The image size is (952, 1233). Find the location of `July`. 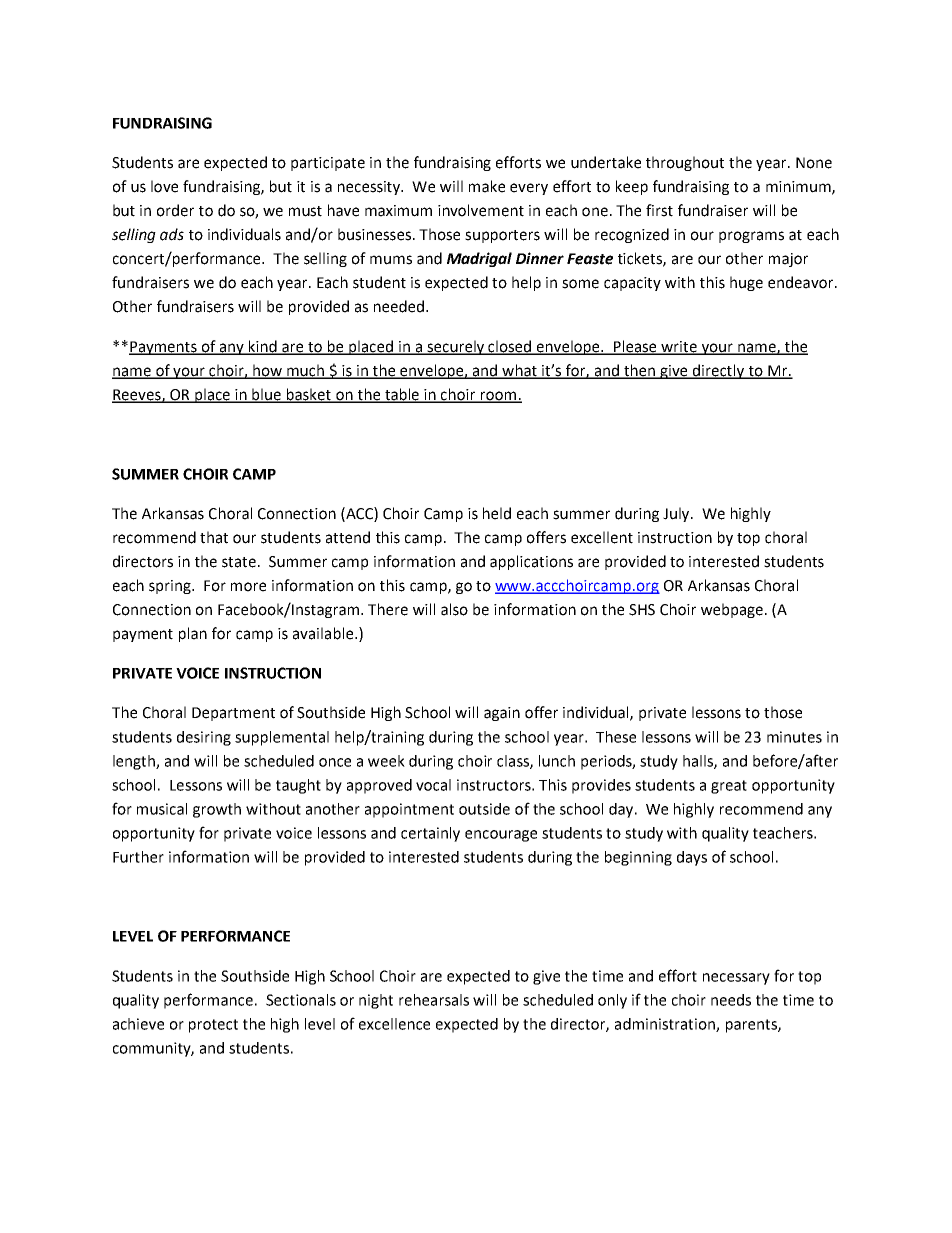

July is located at coordinates (676, 514).
